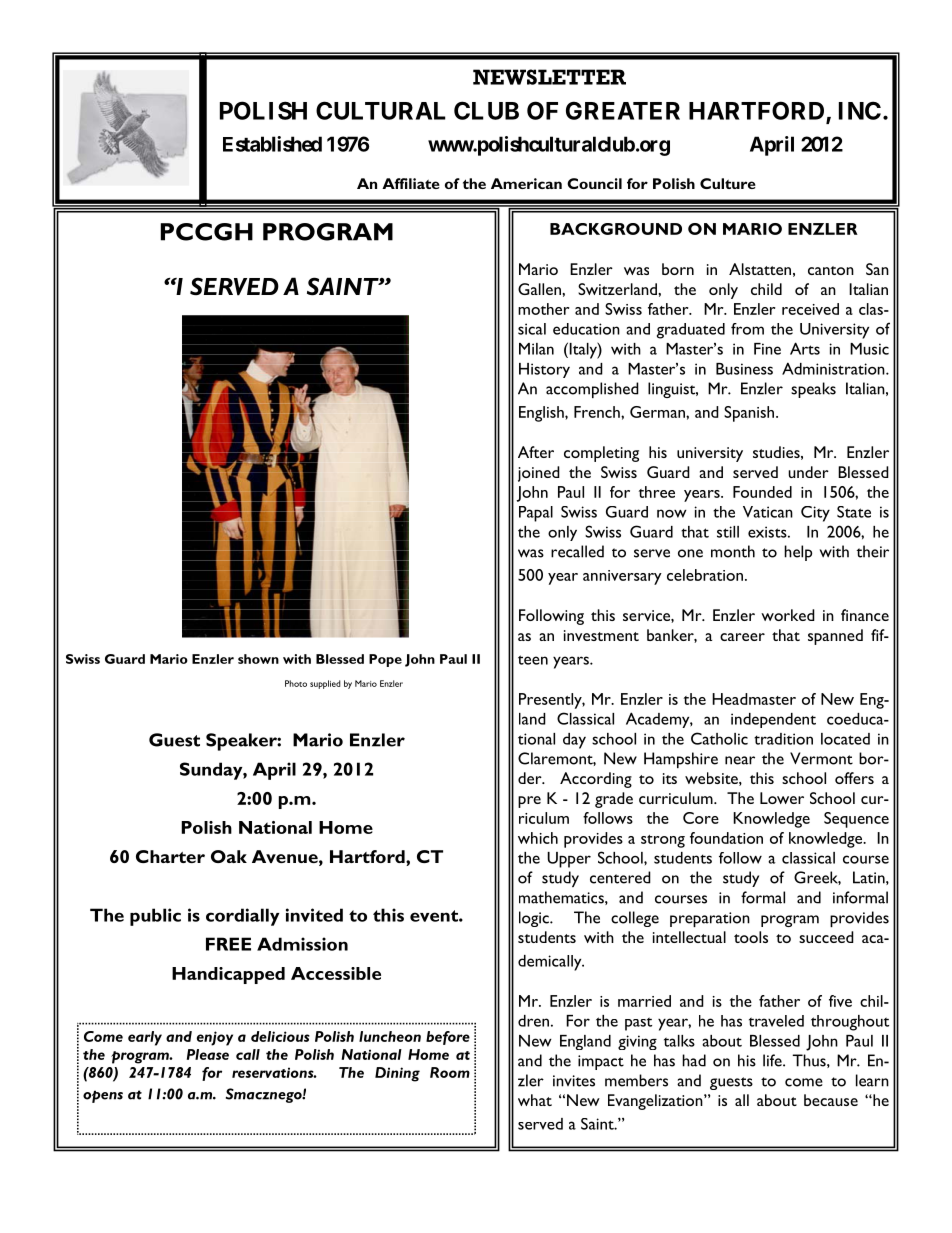 The height and width of the document is (1233, 952). What do you see at coordinates (272, 144) in the document?
I see `Established` at bounding box center [272, 144].
